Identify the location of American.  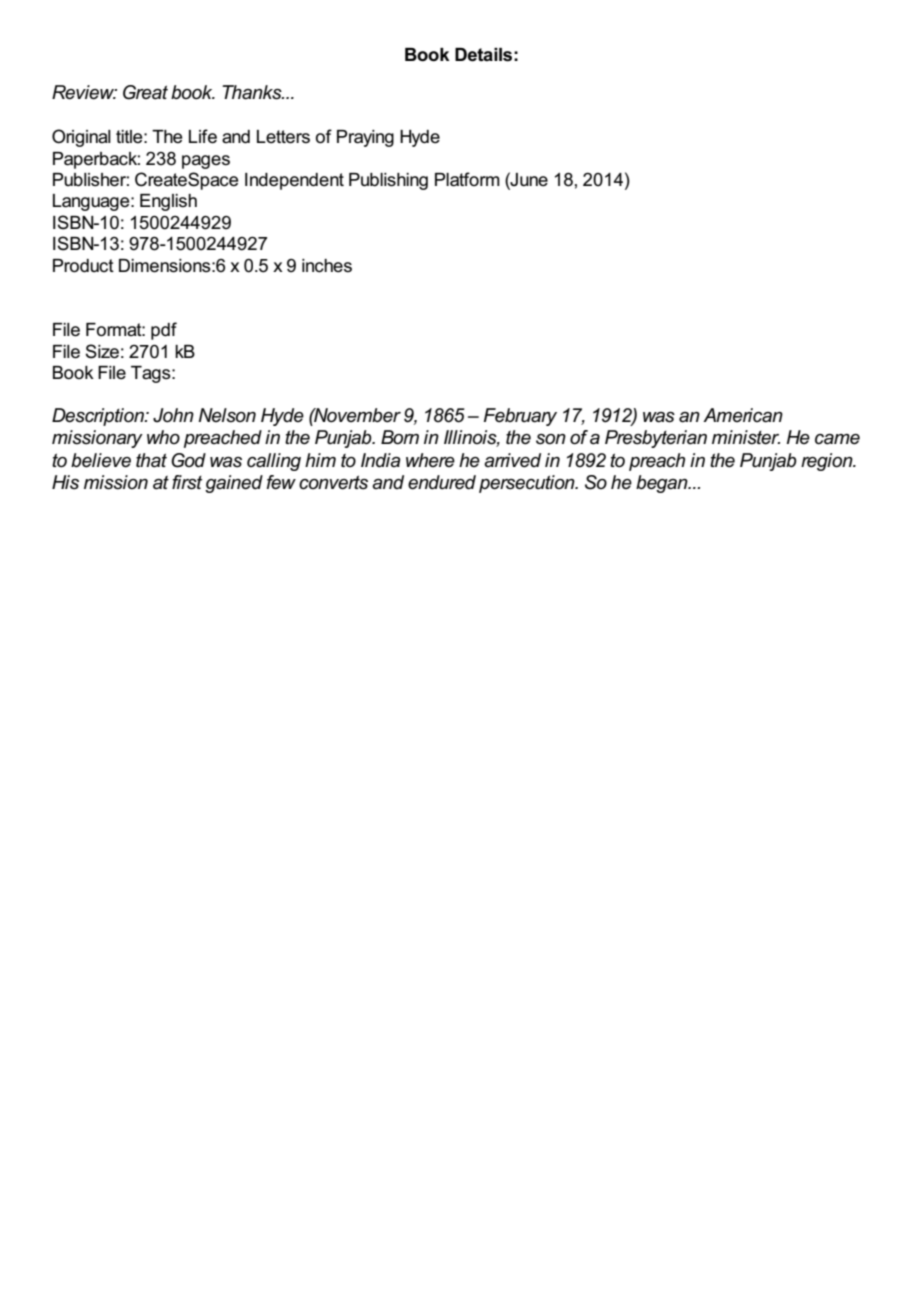
(743, 415).
